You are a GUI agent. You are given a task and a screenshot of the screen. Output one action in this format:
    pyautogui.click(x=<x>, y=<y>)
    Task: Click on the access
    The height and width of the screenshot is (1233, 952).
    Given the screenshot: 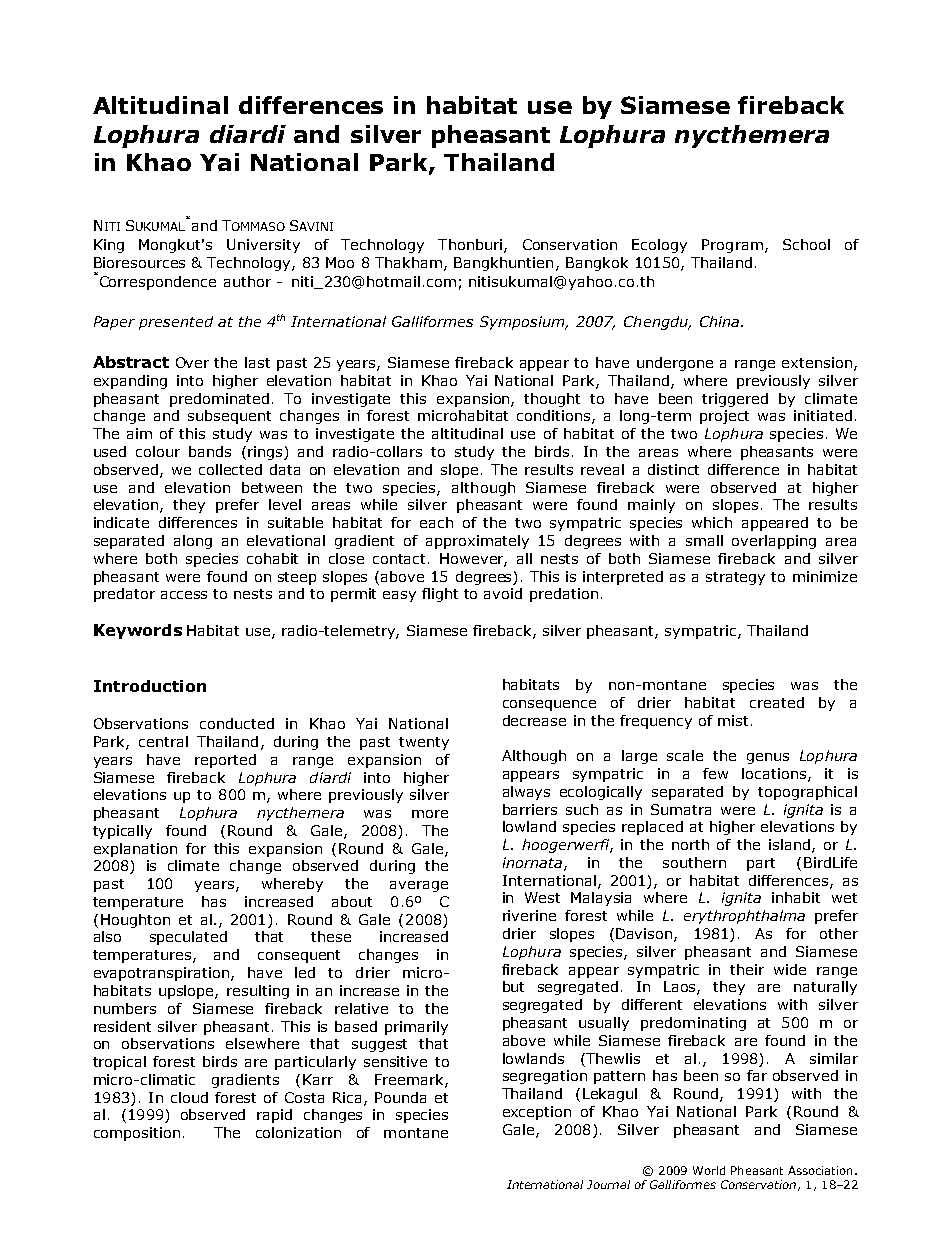 What is the action you would take?
    pyautogui.click(x=184, y=595)
